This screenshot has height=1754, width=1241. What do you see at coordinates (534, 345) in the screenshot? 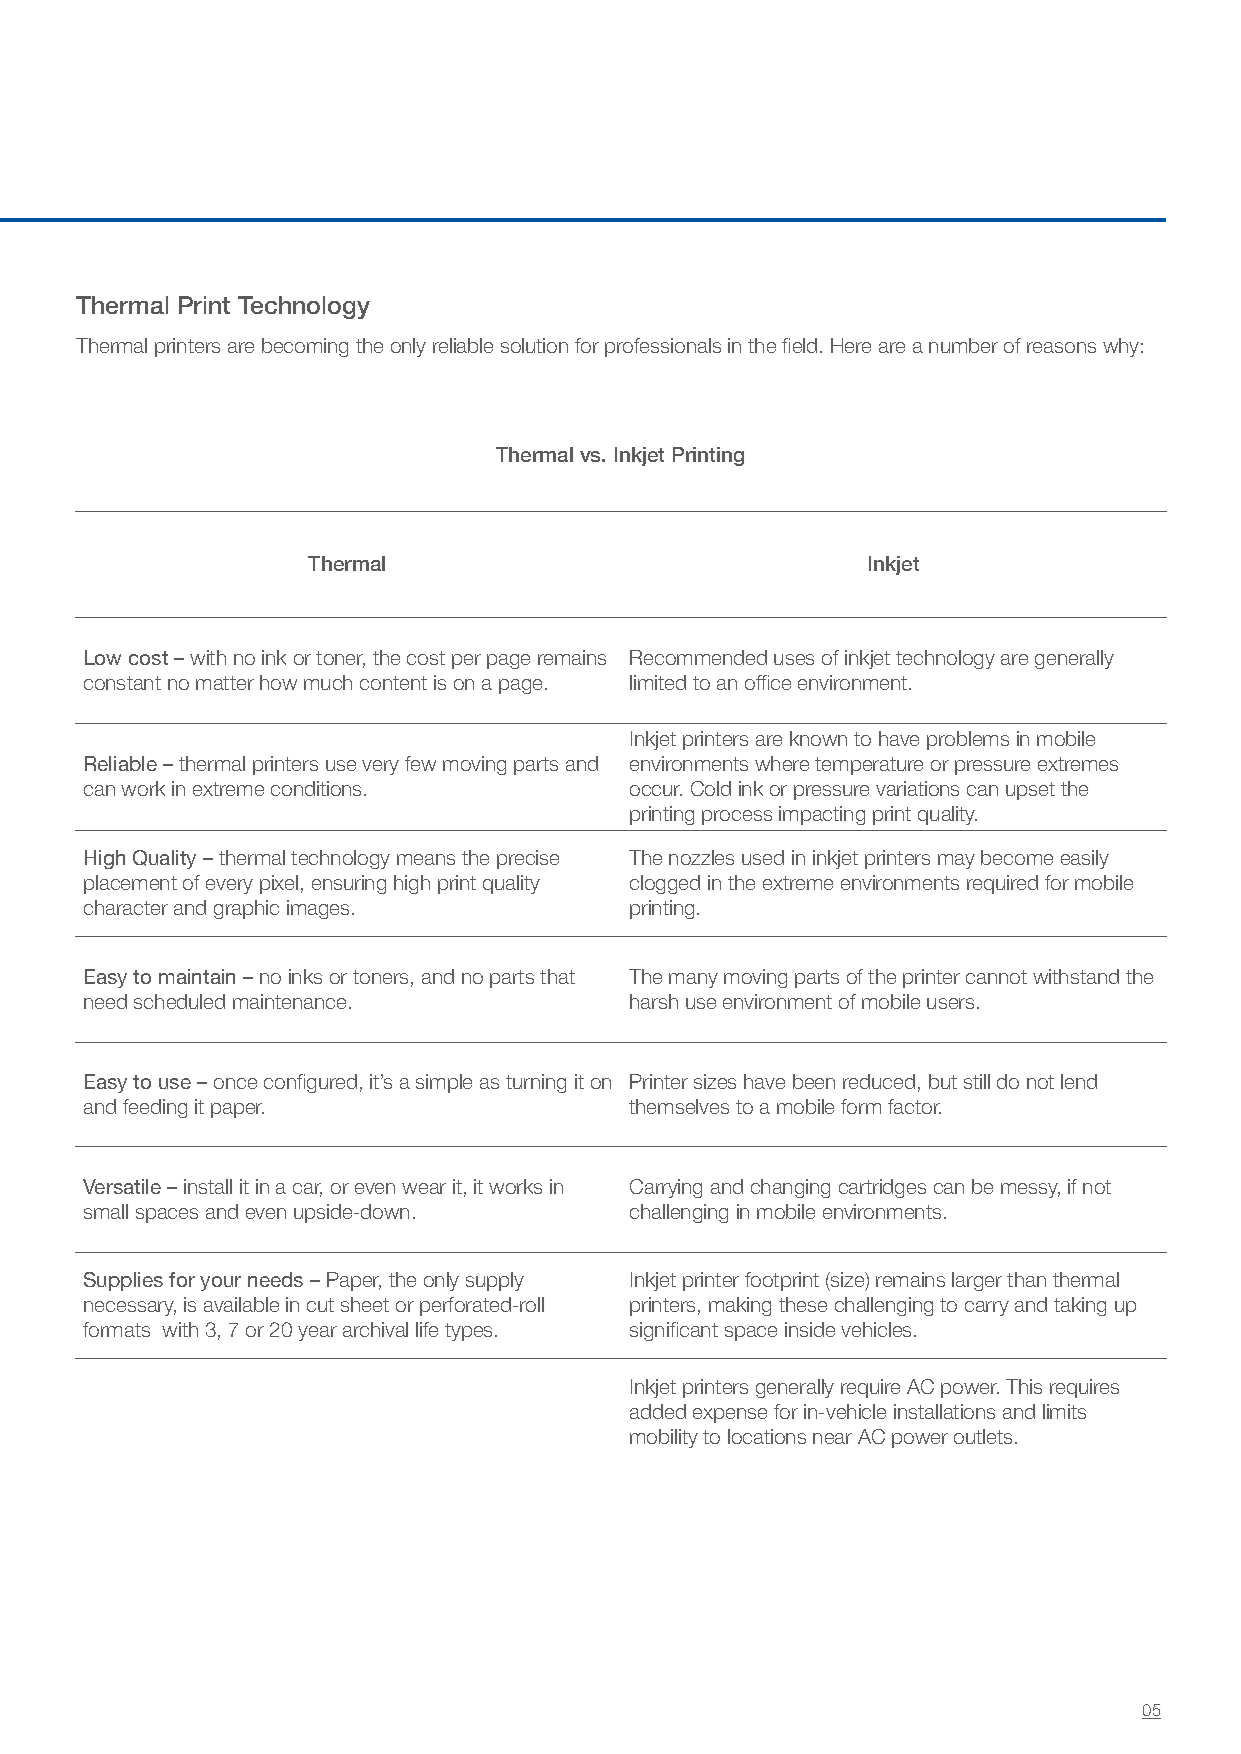
I see `solution` at bounding box center [534, 345].
